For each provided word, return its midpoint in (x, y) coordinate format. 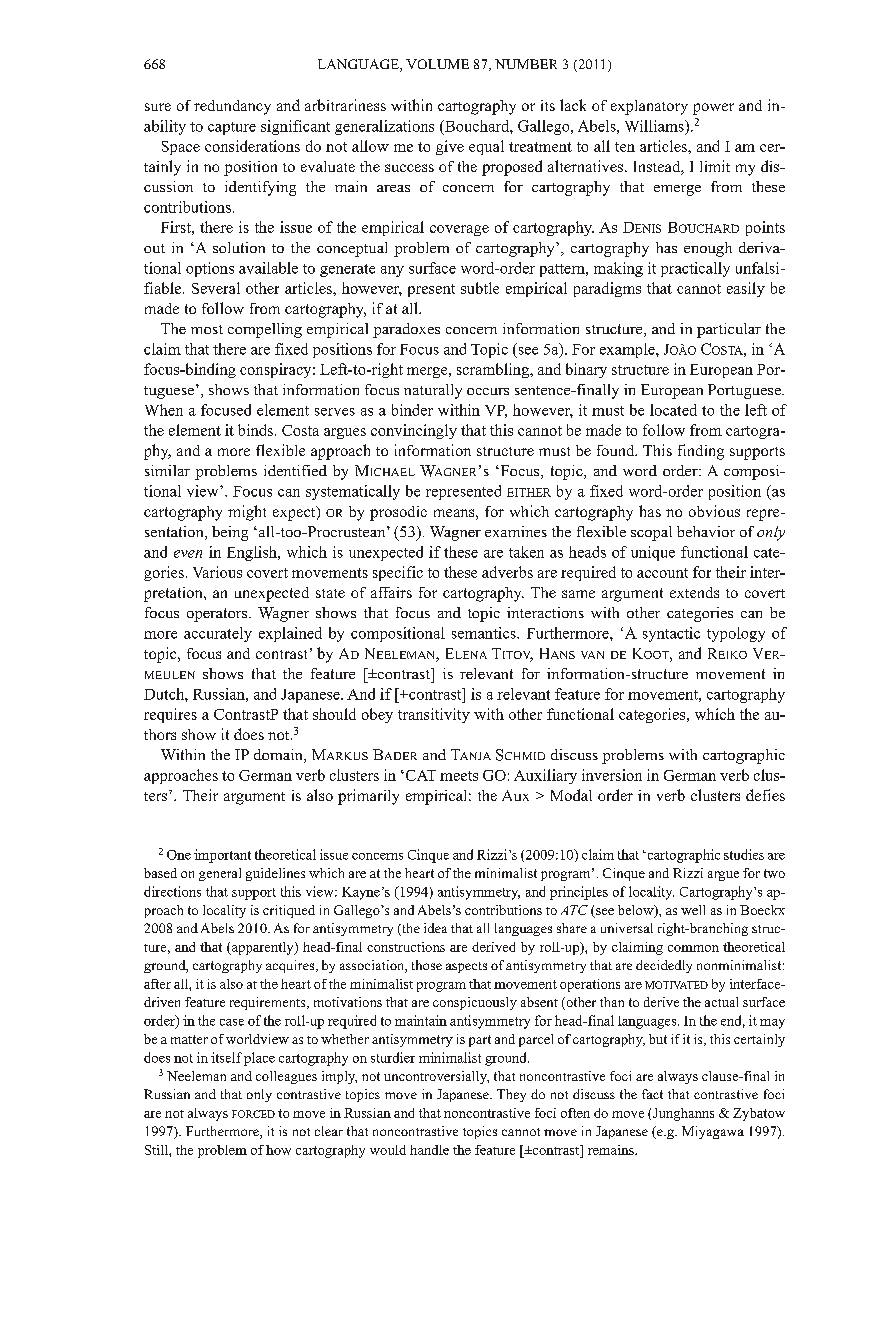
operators (218, 615)
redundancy (232, 107)
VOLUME (437, 64)
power (713, 109)
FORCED (253, 1114)
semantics (485, 633)
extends (694, 592)
